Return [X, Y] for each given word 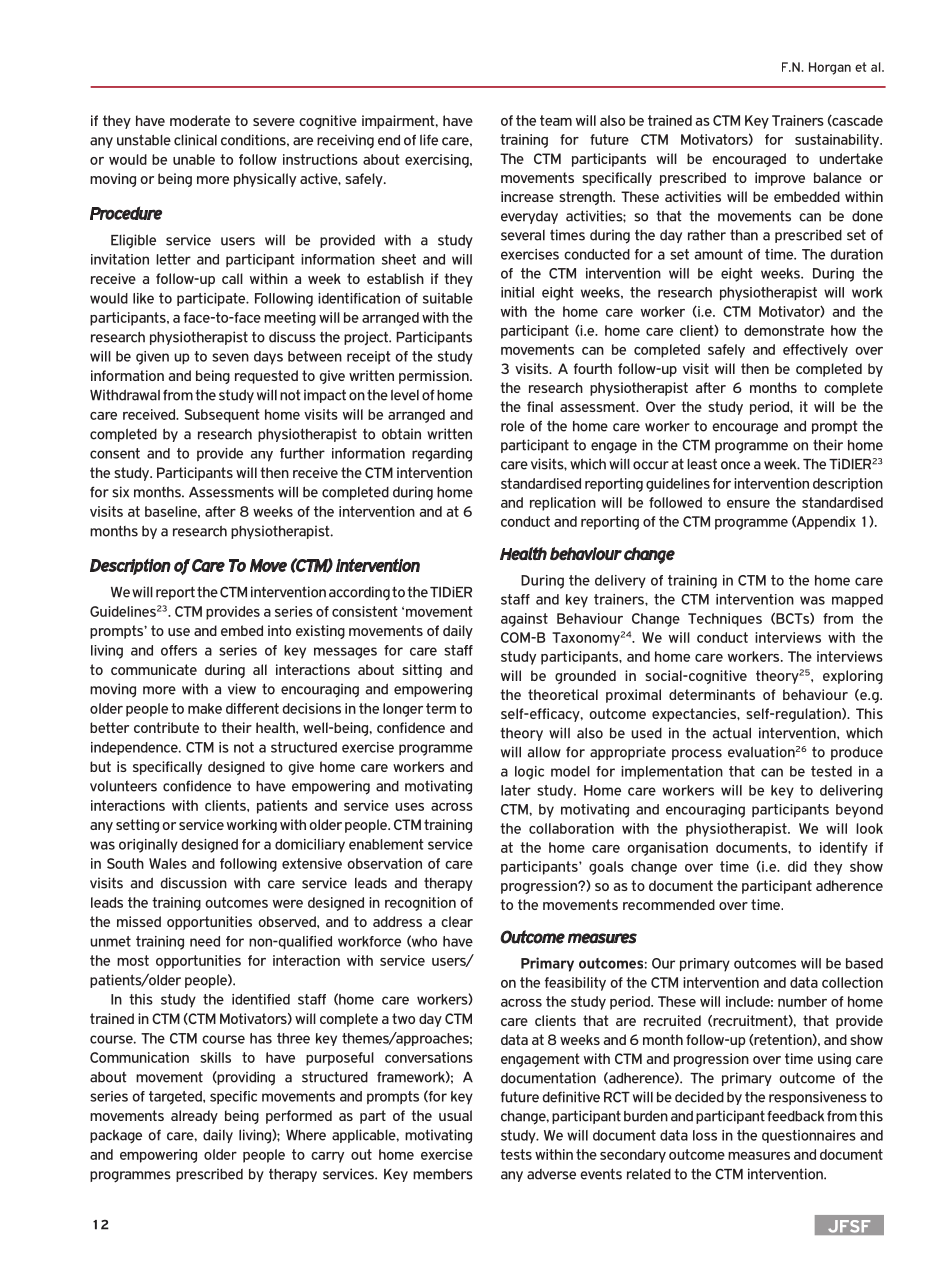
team [556, 120]
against [524, 620]
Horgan [830, 68]
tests [516, 1154]
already [194, 1117]
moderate [200, 120]
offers [179, 650]
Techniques [725, 620]
